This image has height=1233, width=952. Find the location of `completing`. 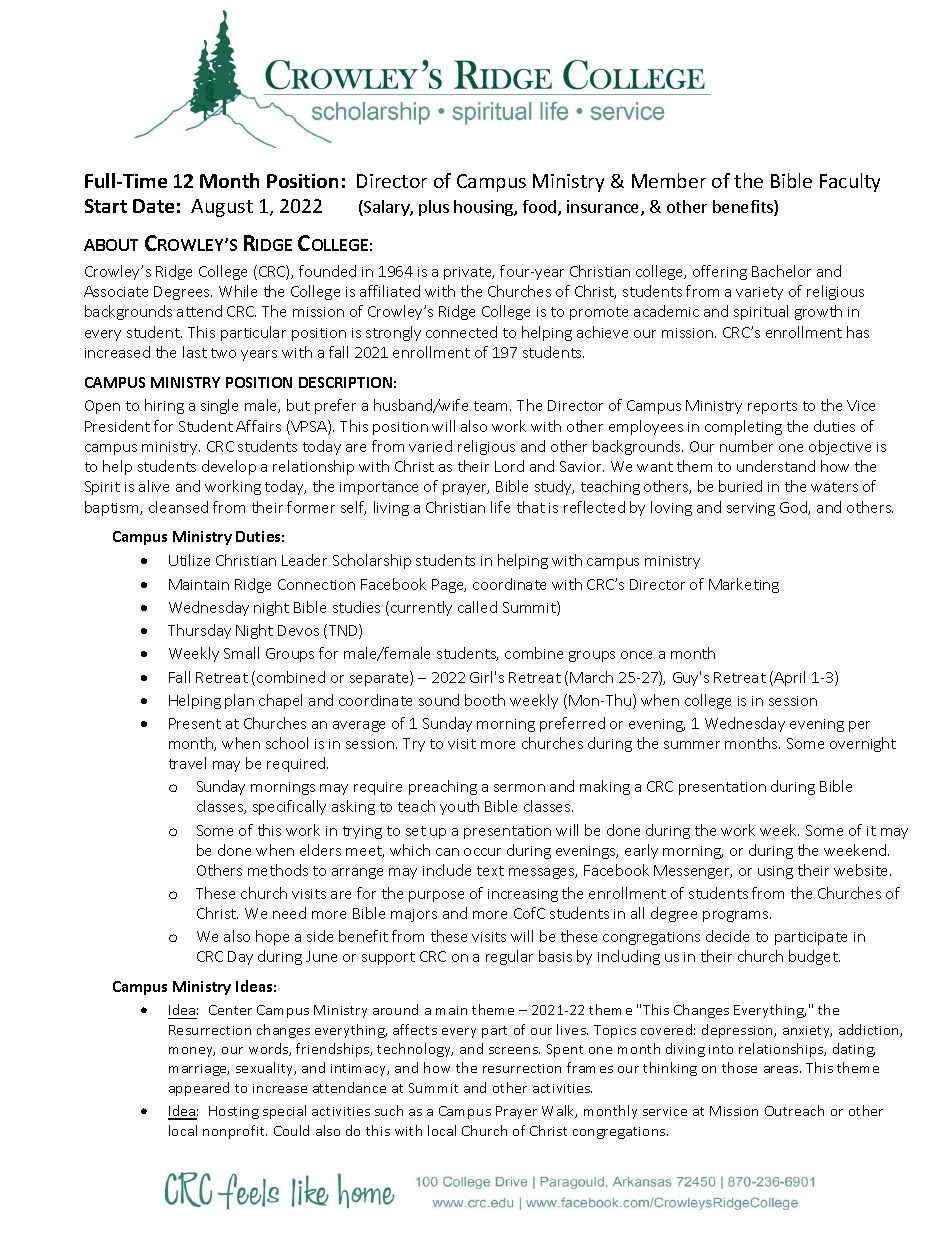

completing is located at coordinates (743, 427).
